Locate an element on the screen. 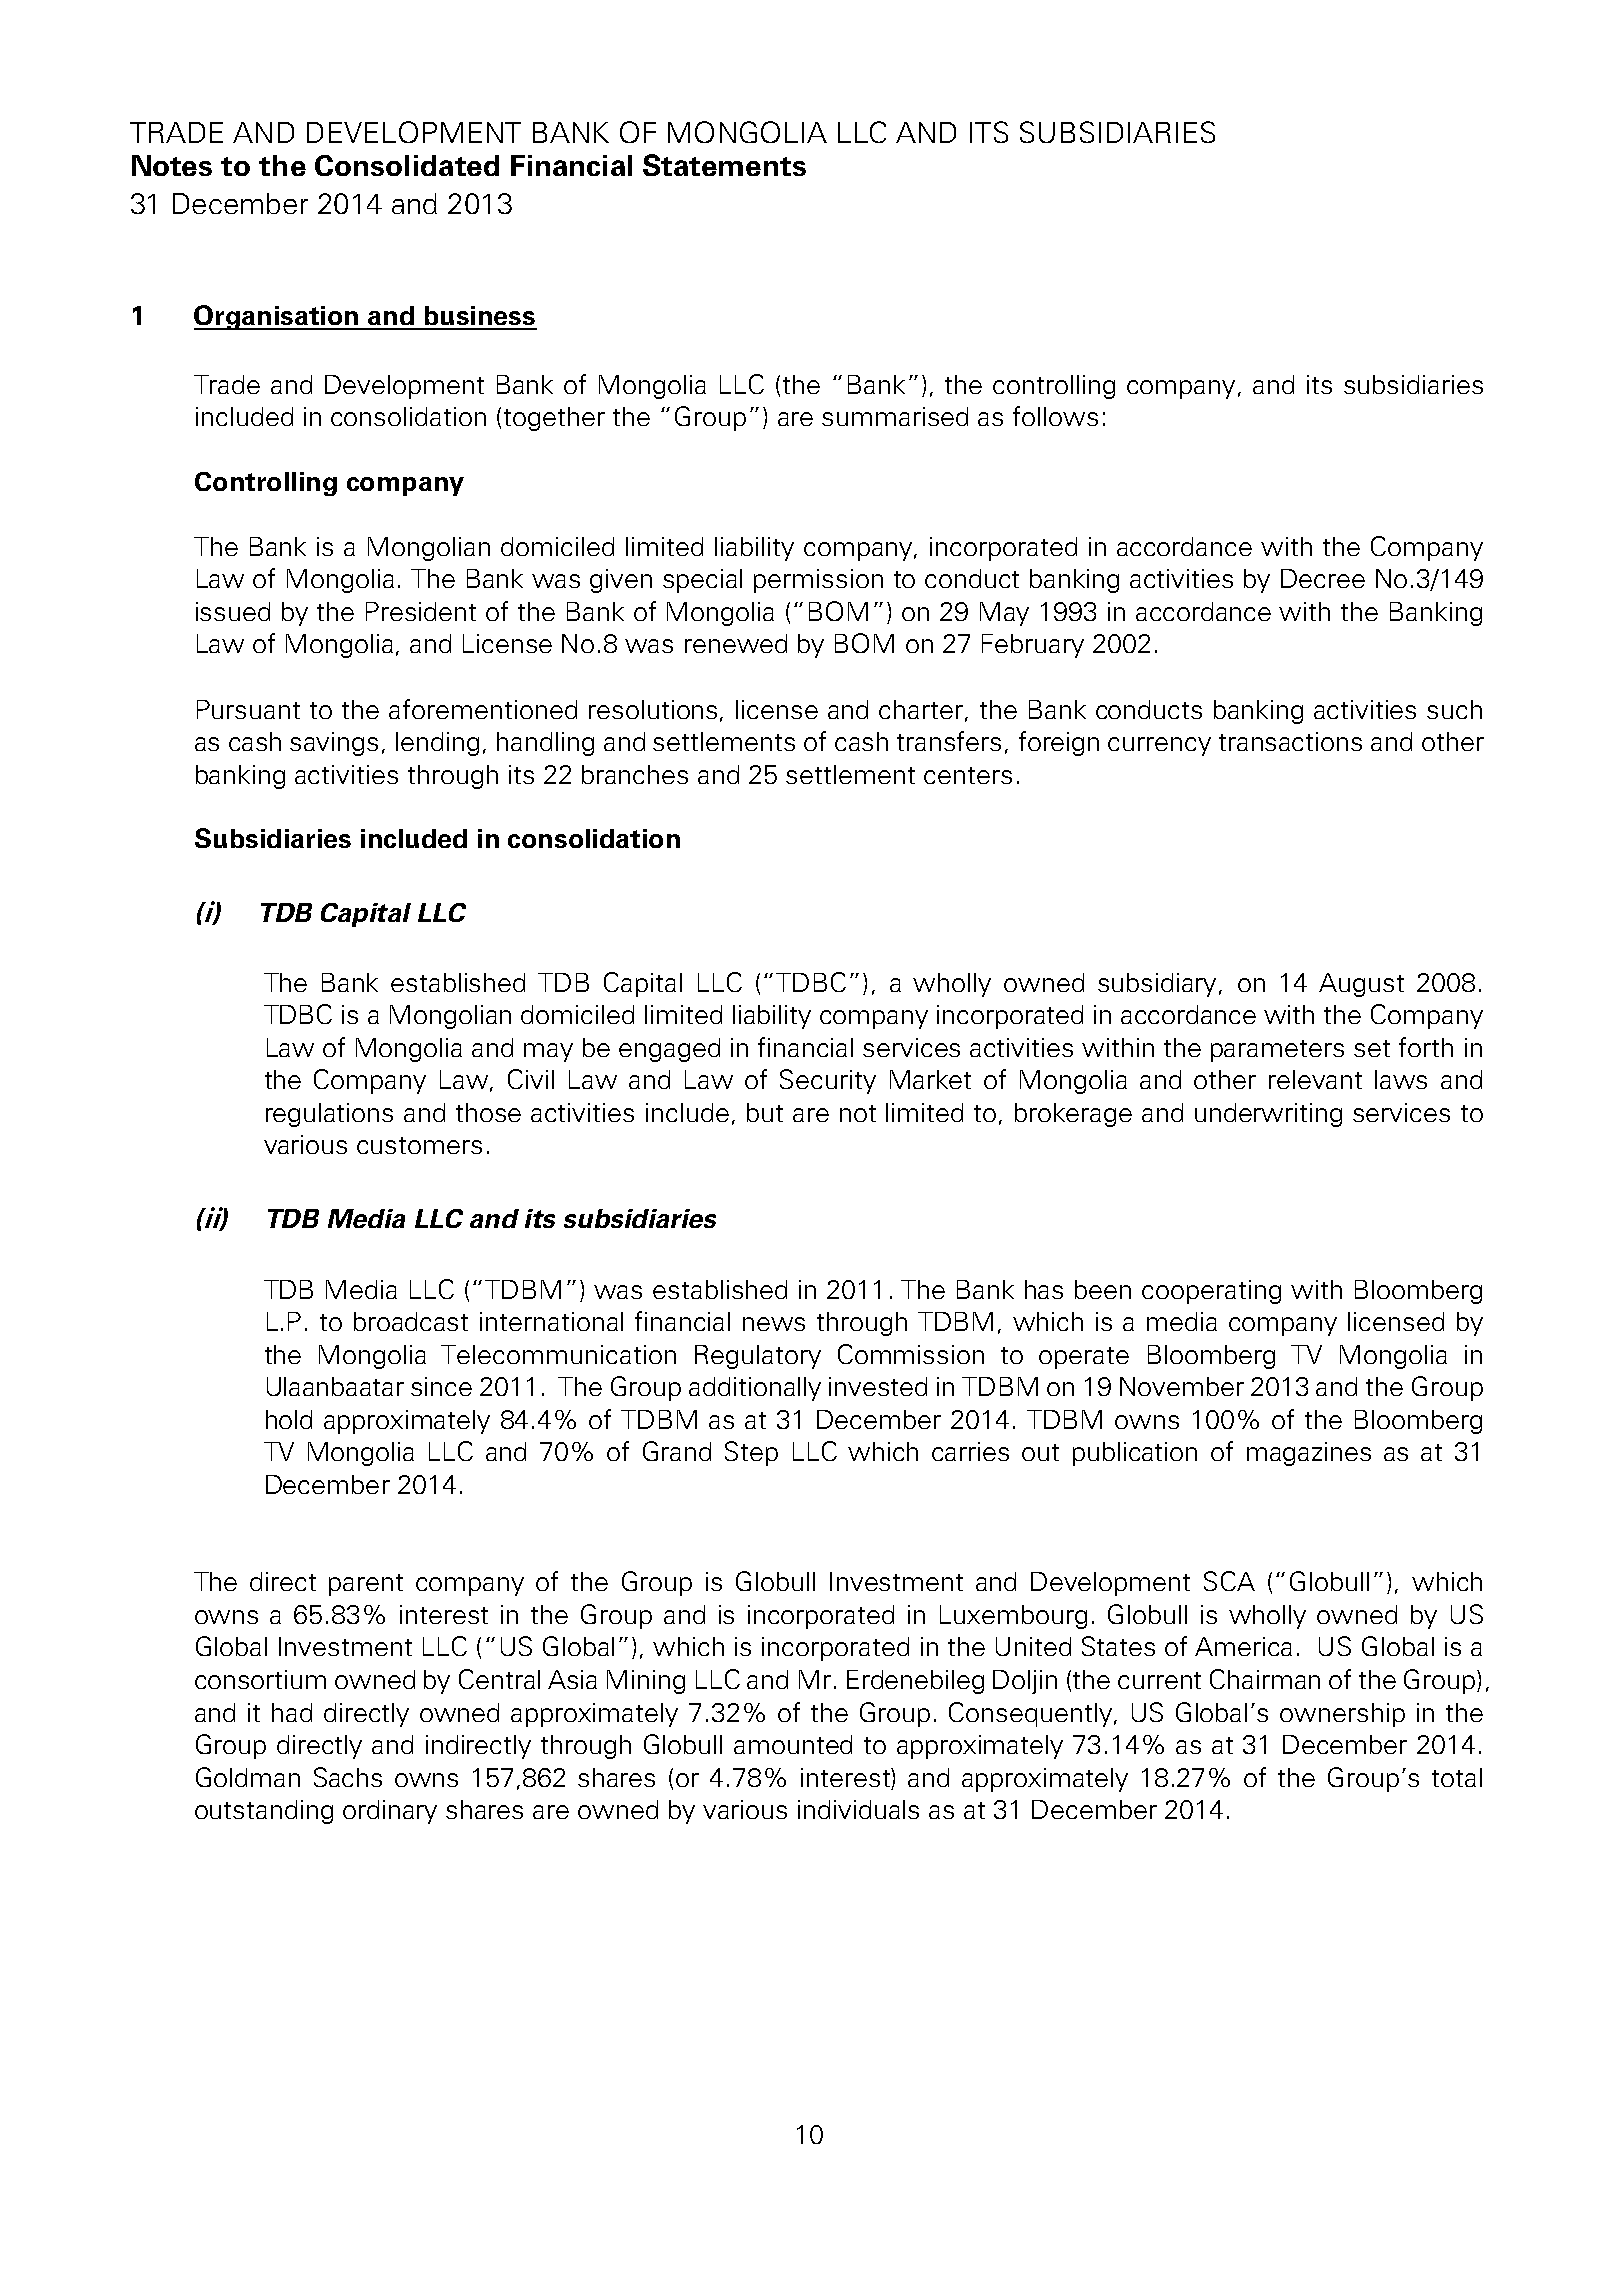 The width and height of the screenshot is (1606, 2271). amounted is located at coordinates (793, 1744).
